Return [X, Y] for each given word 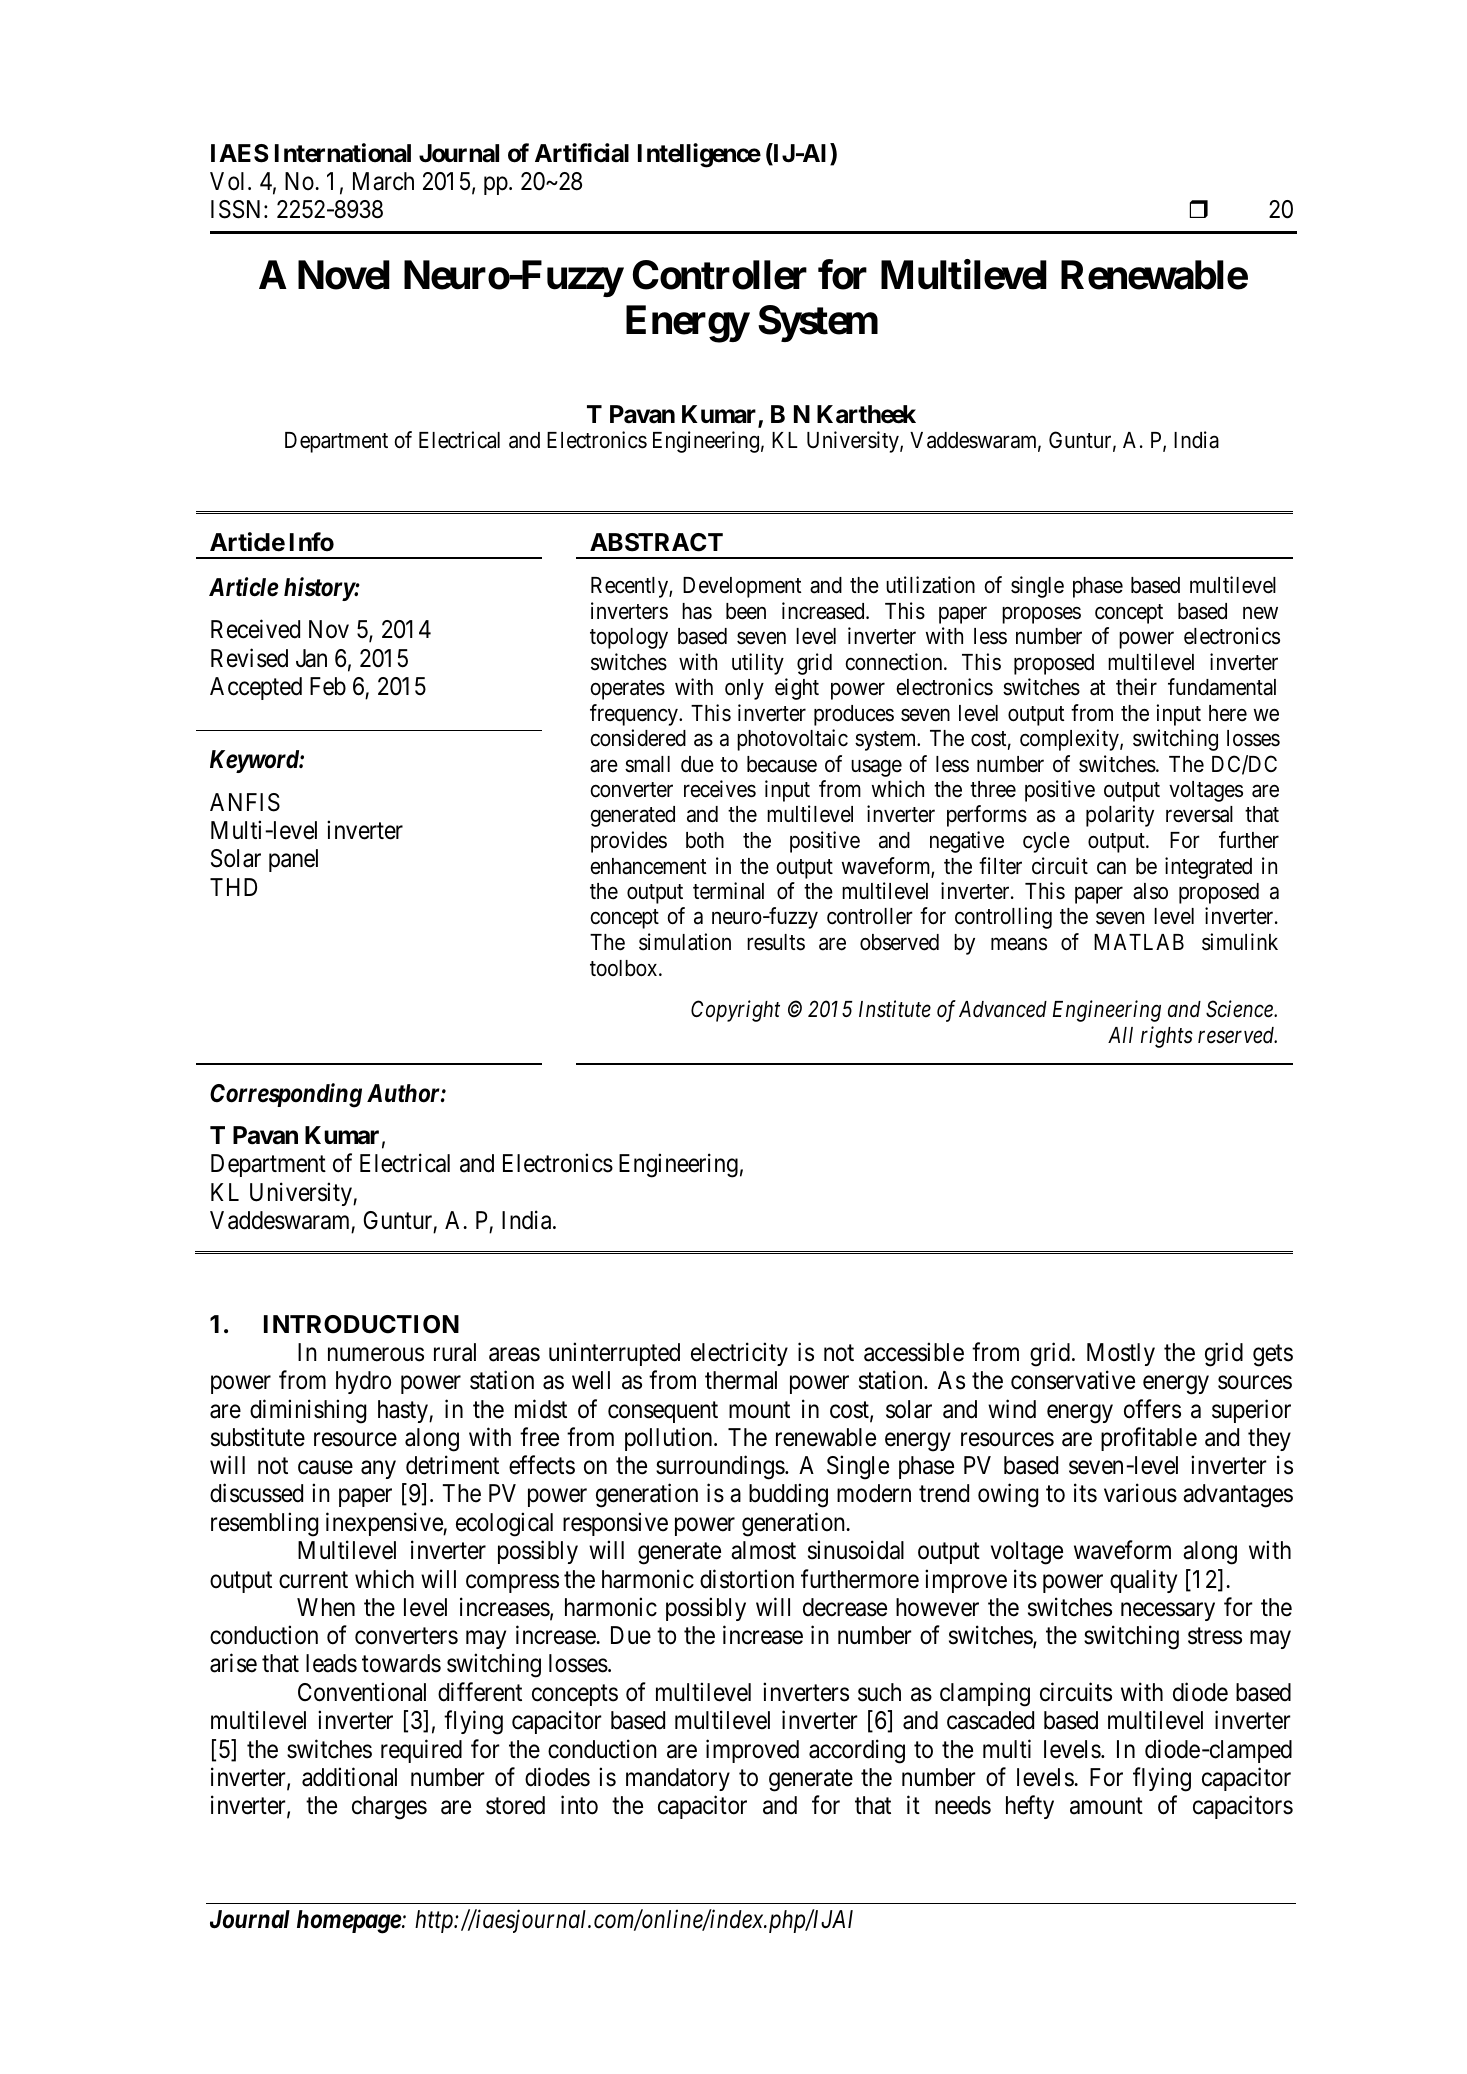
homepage [349, 1922]
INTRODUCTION [361, 1324]
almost [763, 1550]
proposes [1041, 615]
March [383, 181]
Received [255, 629]
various [1140, 1493]
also [1150, 891]
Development [742, 587]
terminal [728, 891]
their [1136, 687]
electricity [739, 1354]
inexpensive [385, 1524]
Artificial [582, 153]
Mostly [1121, 1354]
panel [293, 860]
